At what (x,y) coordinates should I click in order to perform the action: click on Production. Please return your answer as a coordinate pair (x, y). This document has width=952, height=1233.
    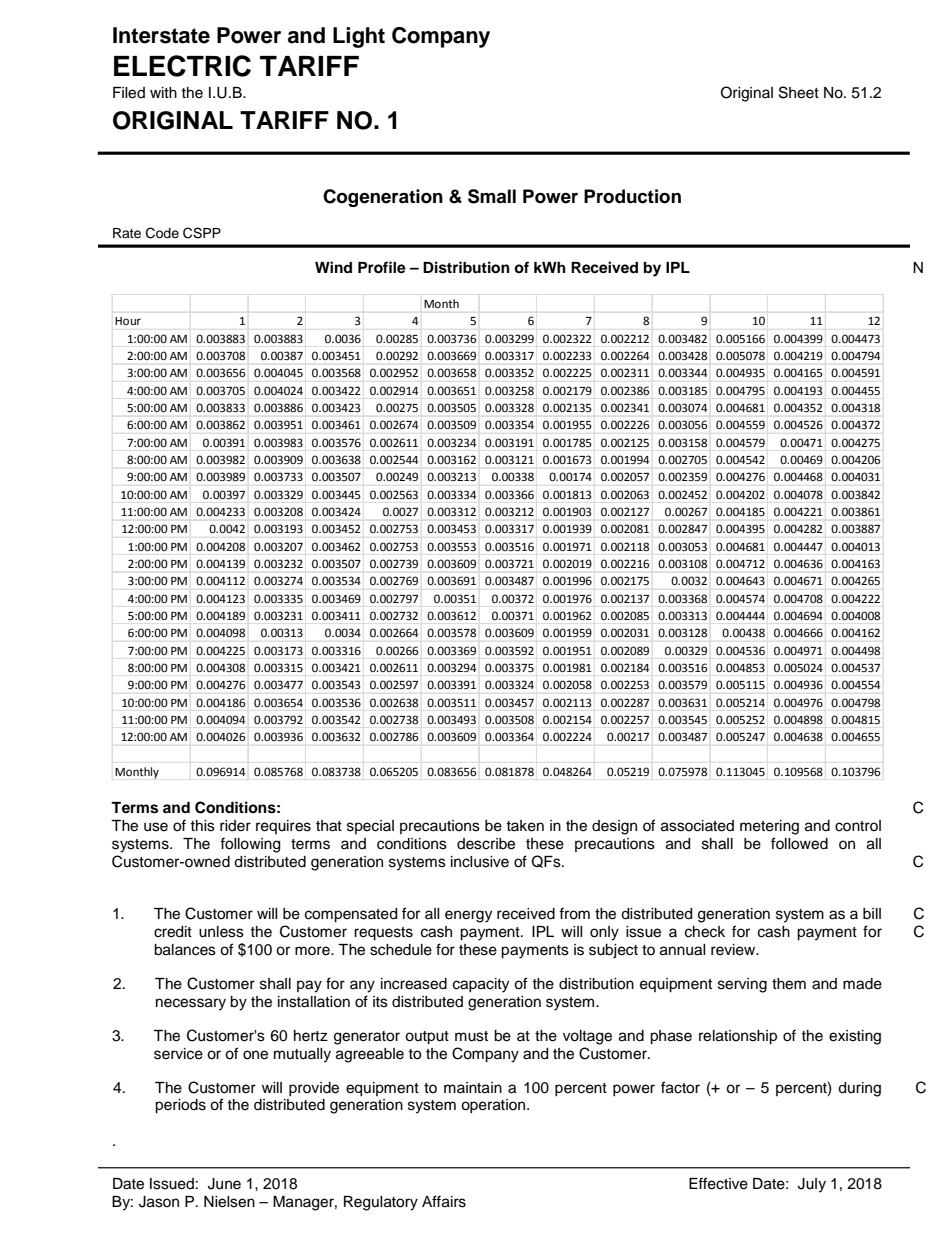
    Looking at the image, I should click on (632, 196).
